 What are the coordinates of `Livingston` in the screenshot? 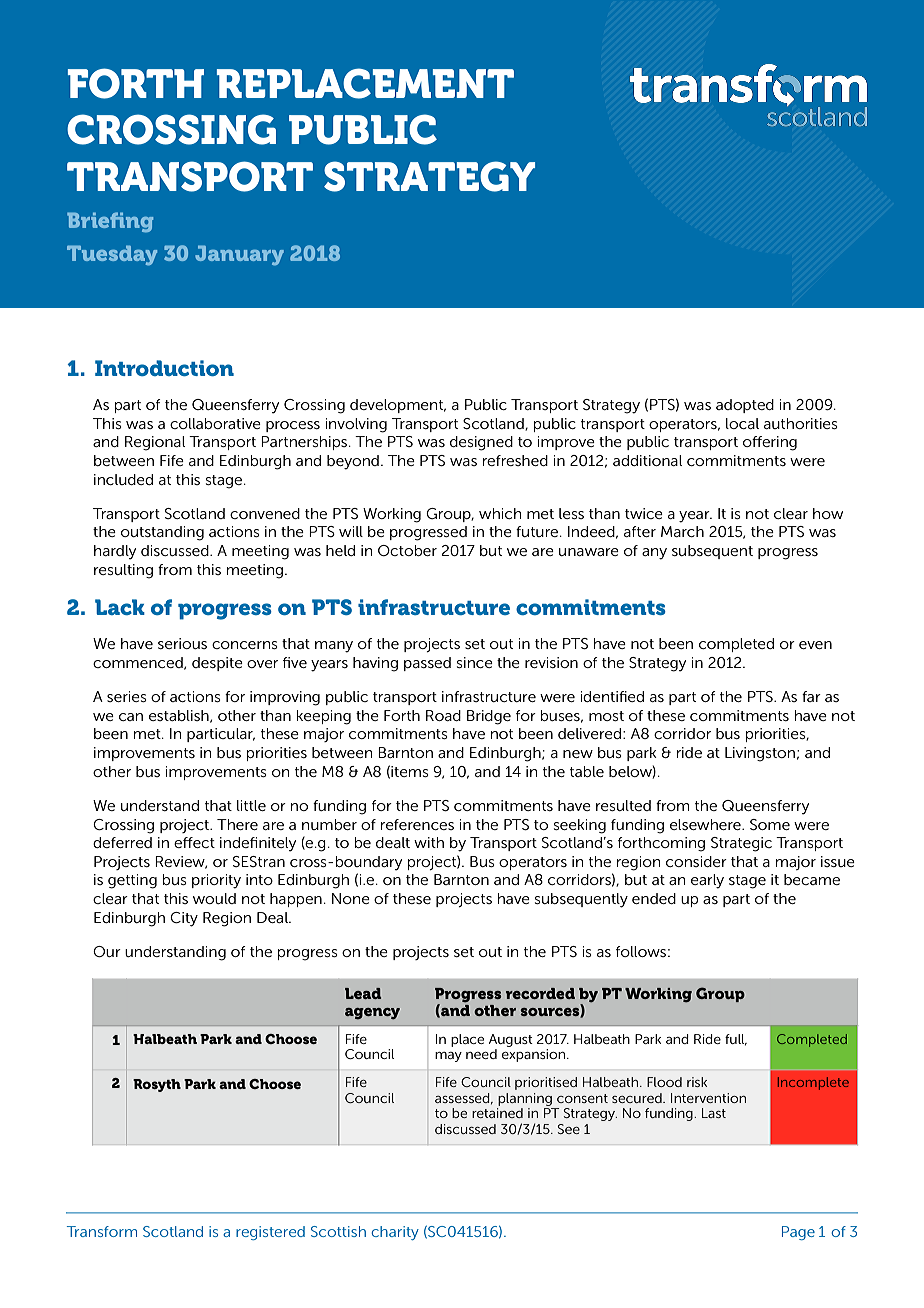 It's located at (760, 754).
